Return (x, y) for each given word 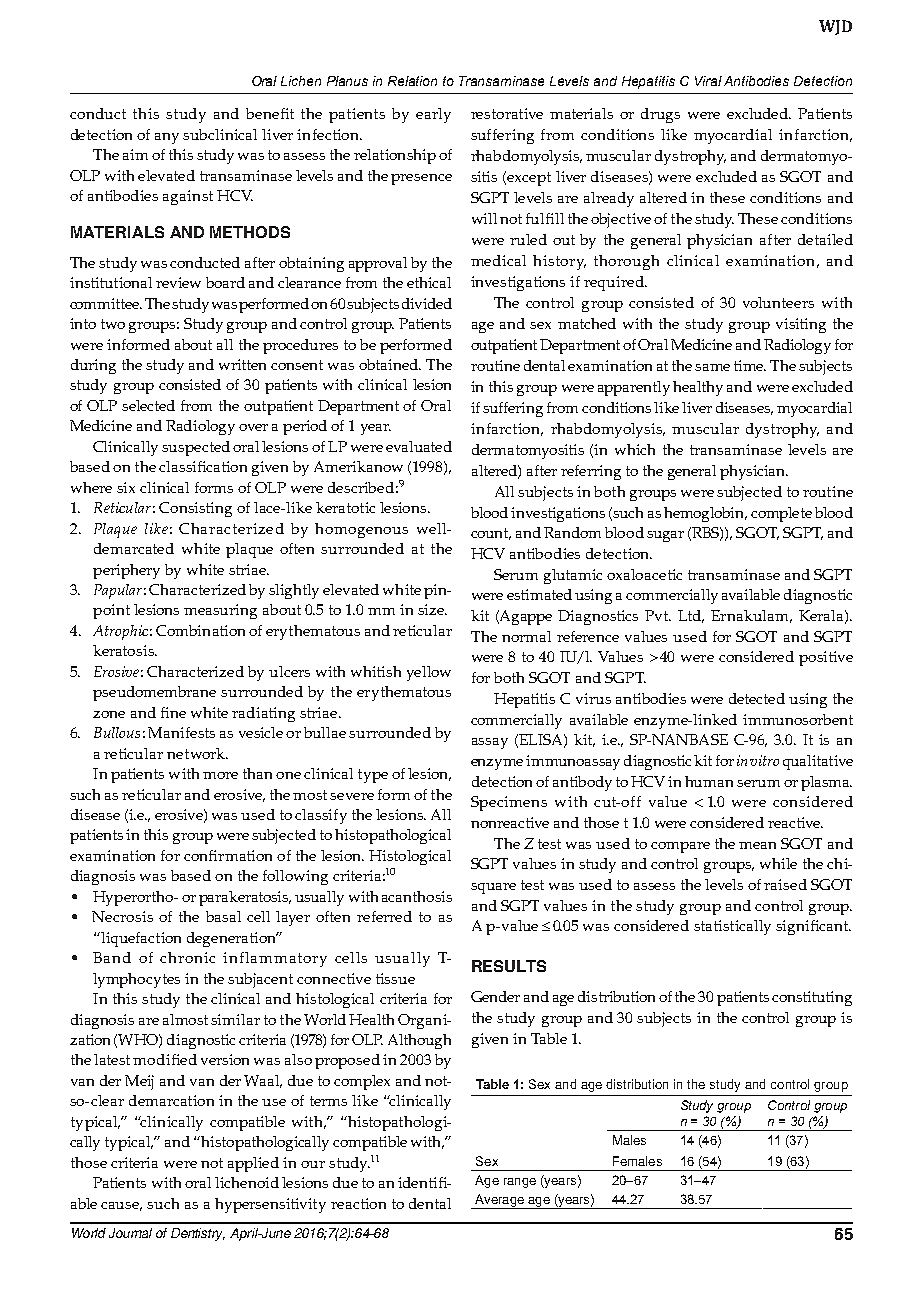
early (433, 115)
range (520, 1183)
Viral (708, 81)
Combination (200, 630)
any (167, 138)
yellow (429, 673)
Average (499, 1201)
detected (757, 698)
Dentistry (198, 1234)
